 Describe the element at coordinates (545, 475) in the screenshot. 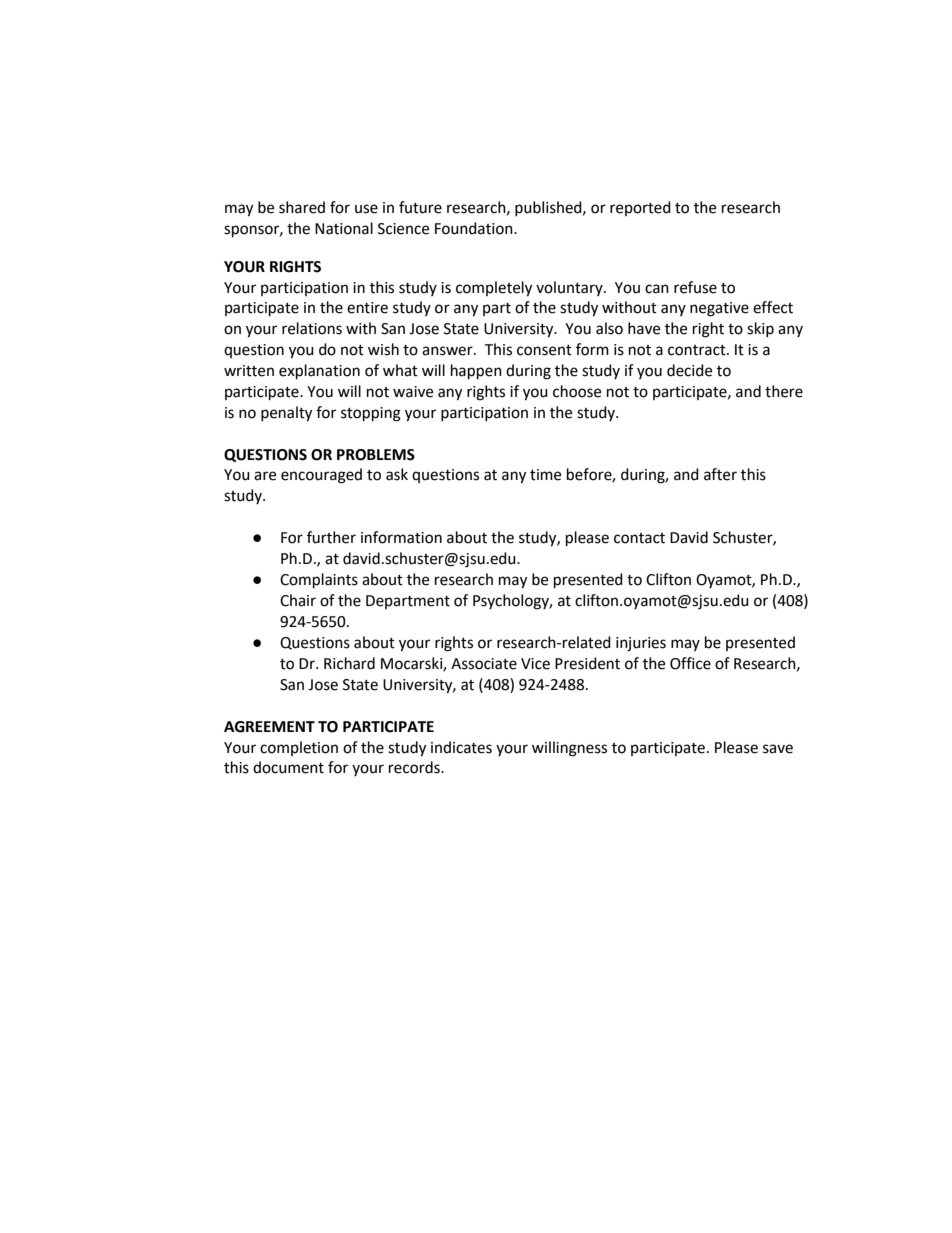

I see `time` at that location.
